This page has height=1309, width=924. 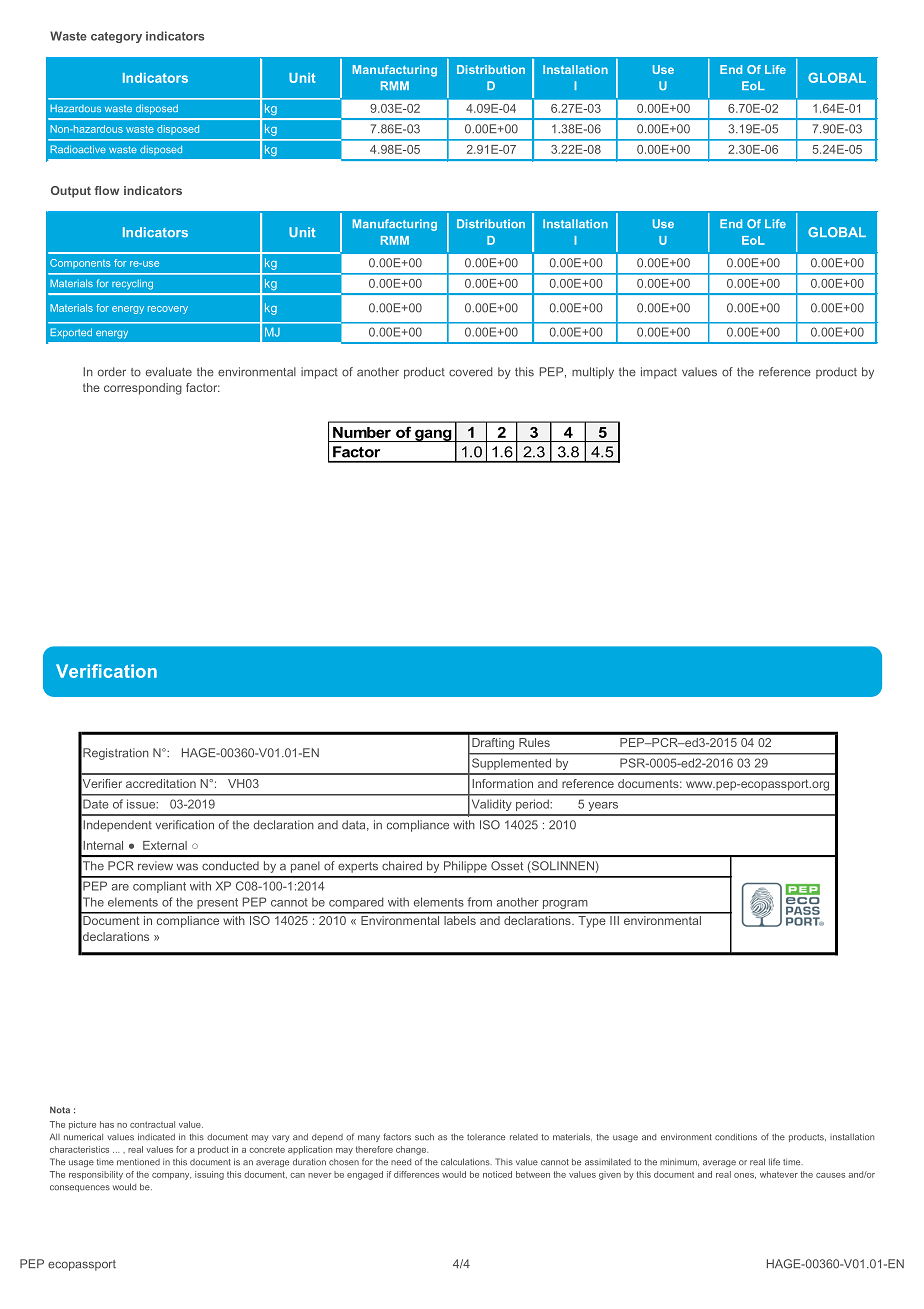 I want to click on Philippe, so click(x=465, y=867).
